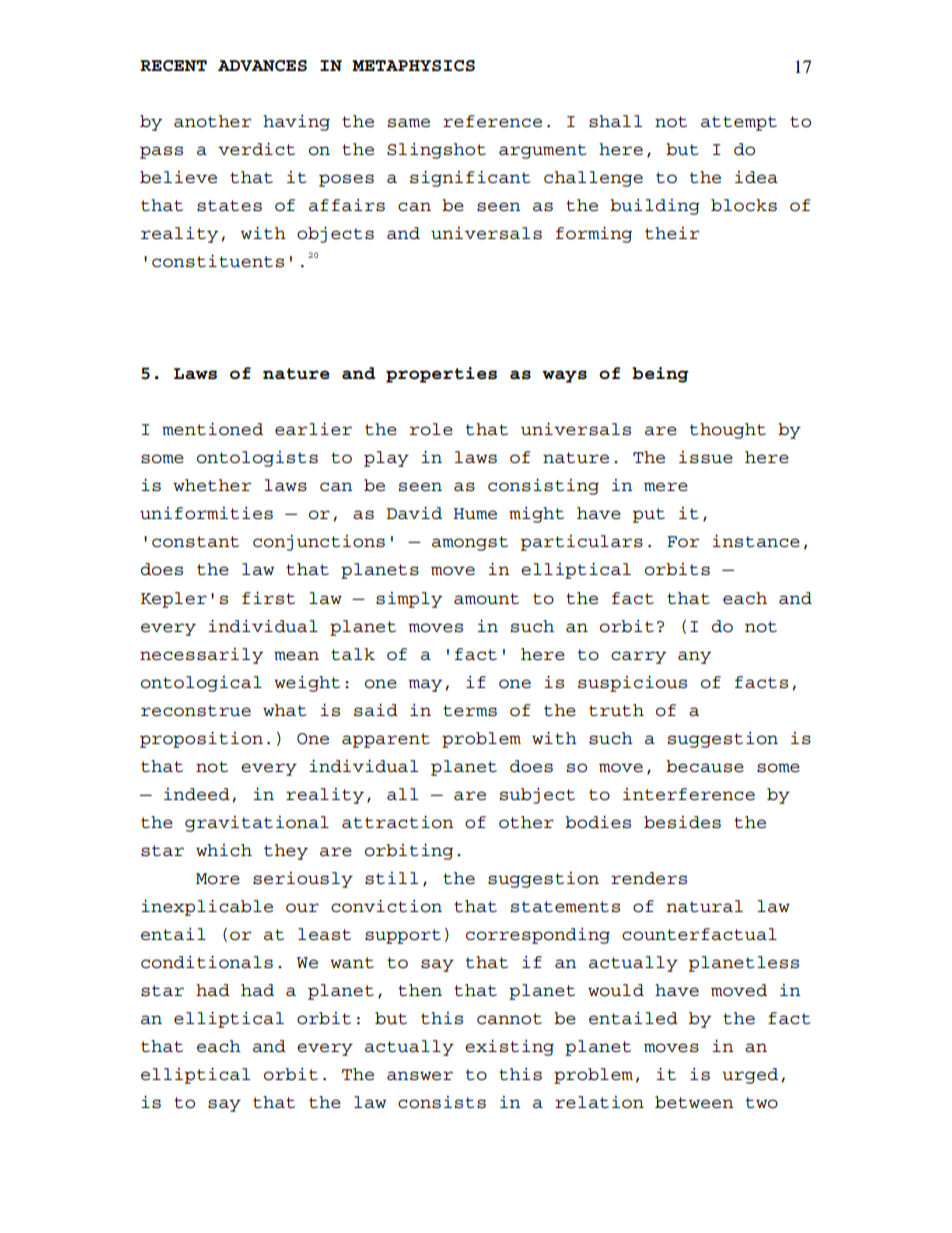 This screenshot has height=1233, width=952. I want to click on conditionals, so click(207, 962).
